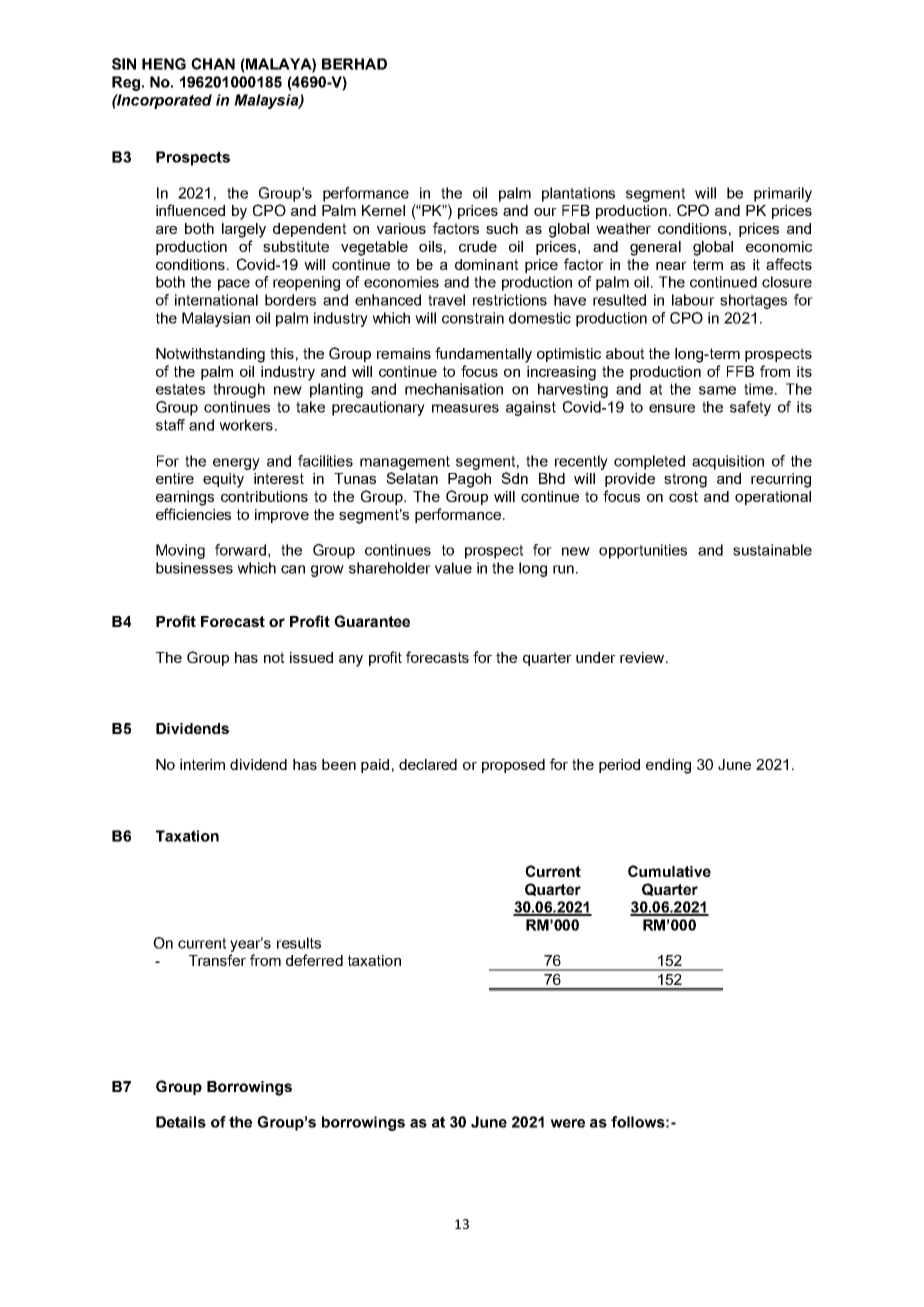 The width and height of the page is (924, 1307). I want to click on fundamentally, so click(483, 355).
